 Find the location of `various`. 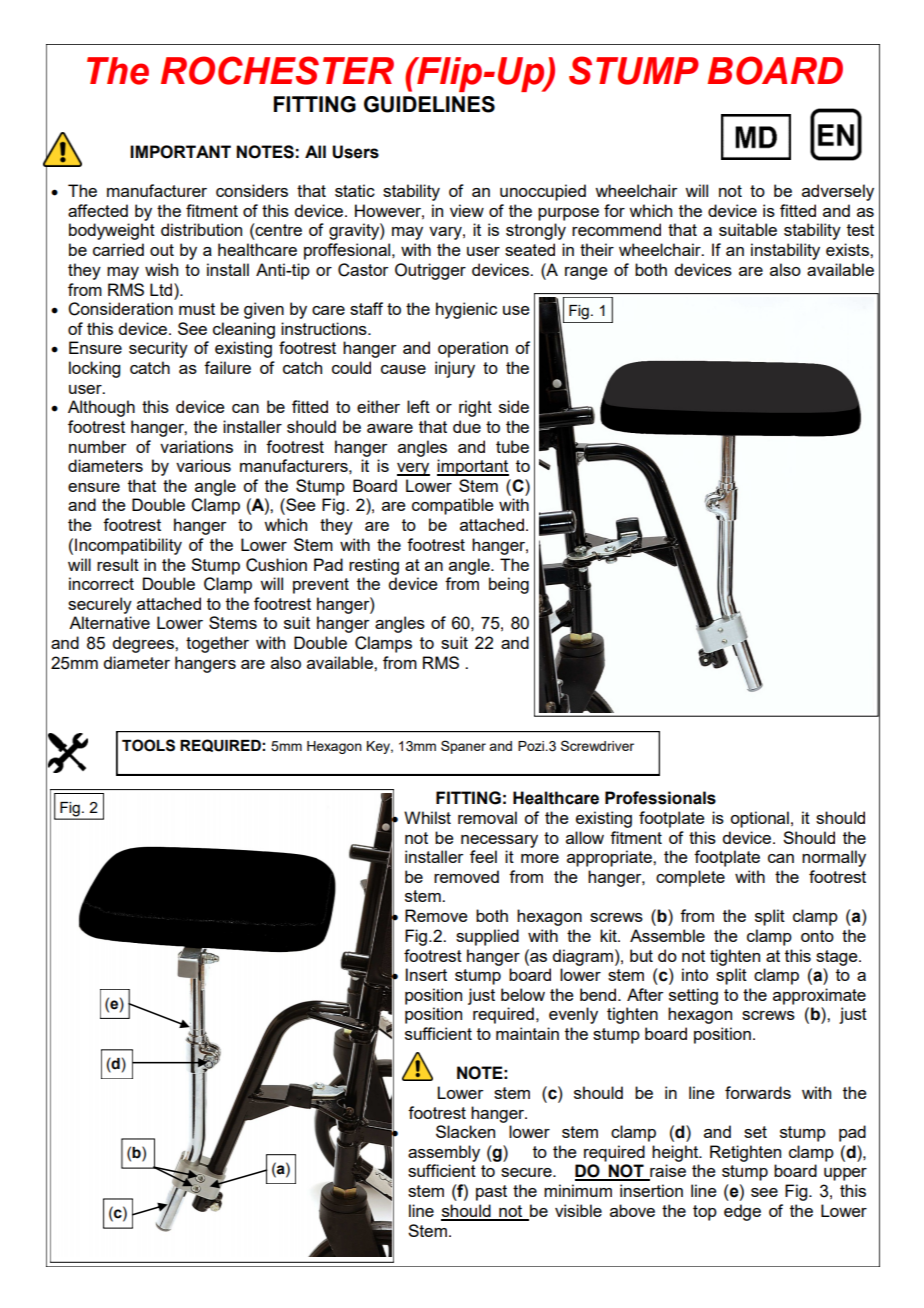

various is located at coordinates (203, 465).
